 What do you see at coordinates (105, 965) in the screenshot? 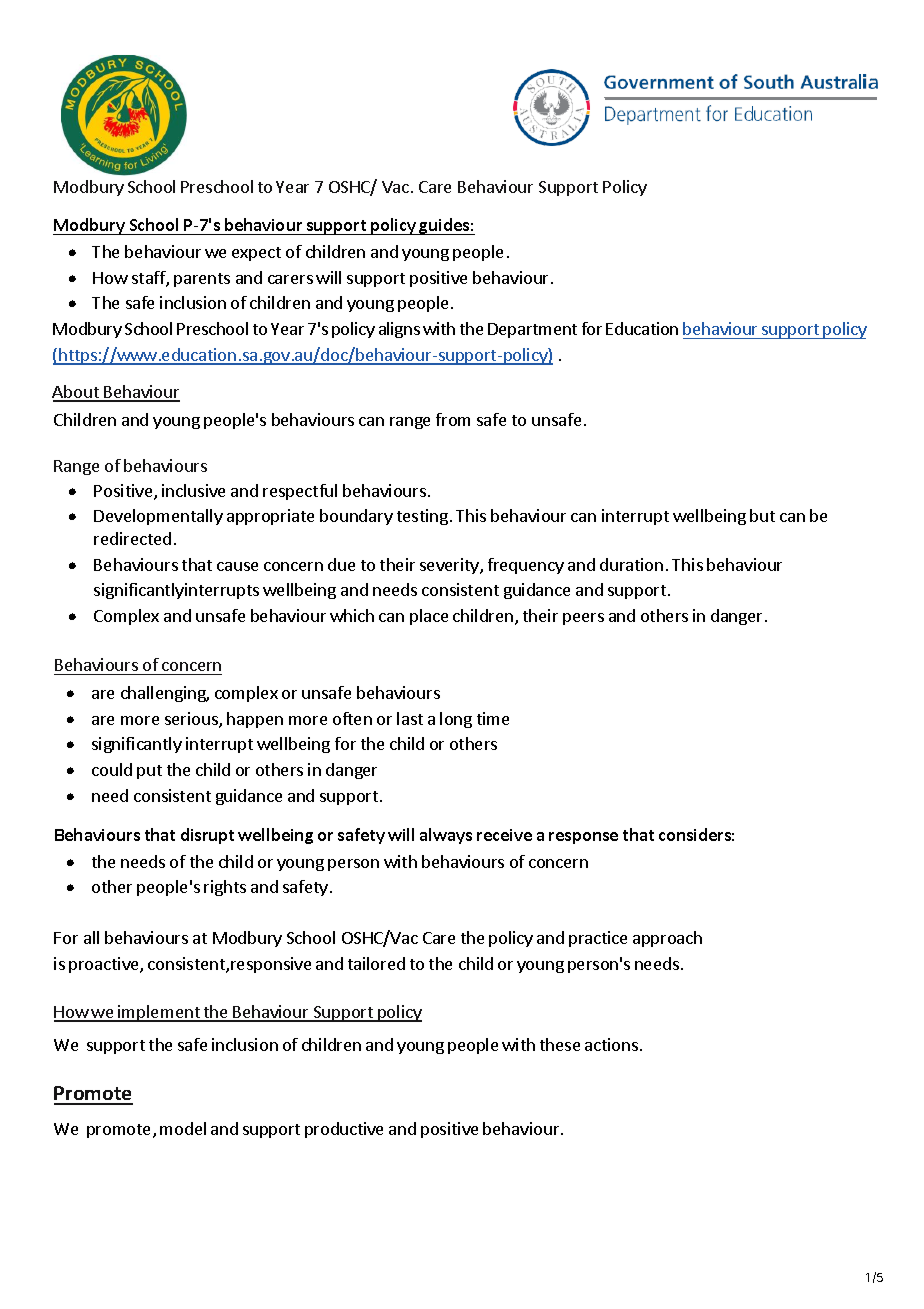
I see `proactive` at bounding box center [105, 965].
